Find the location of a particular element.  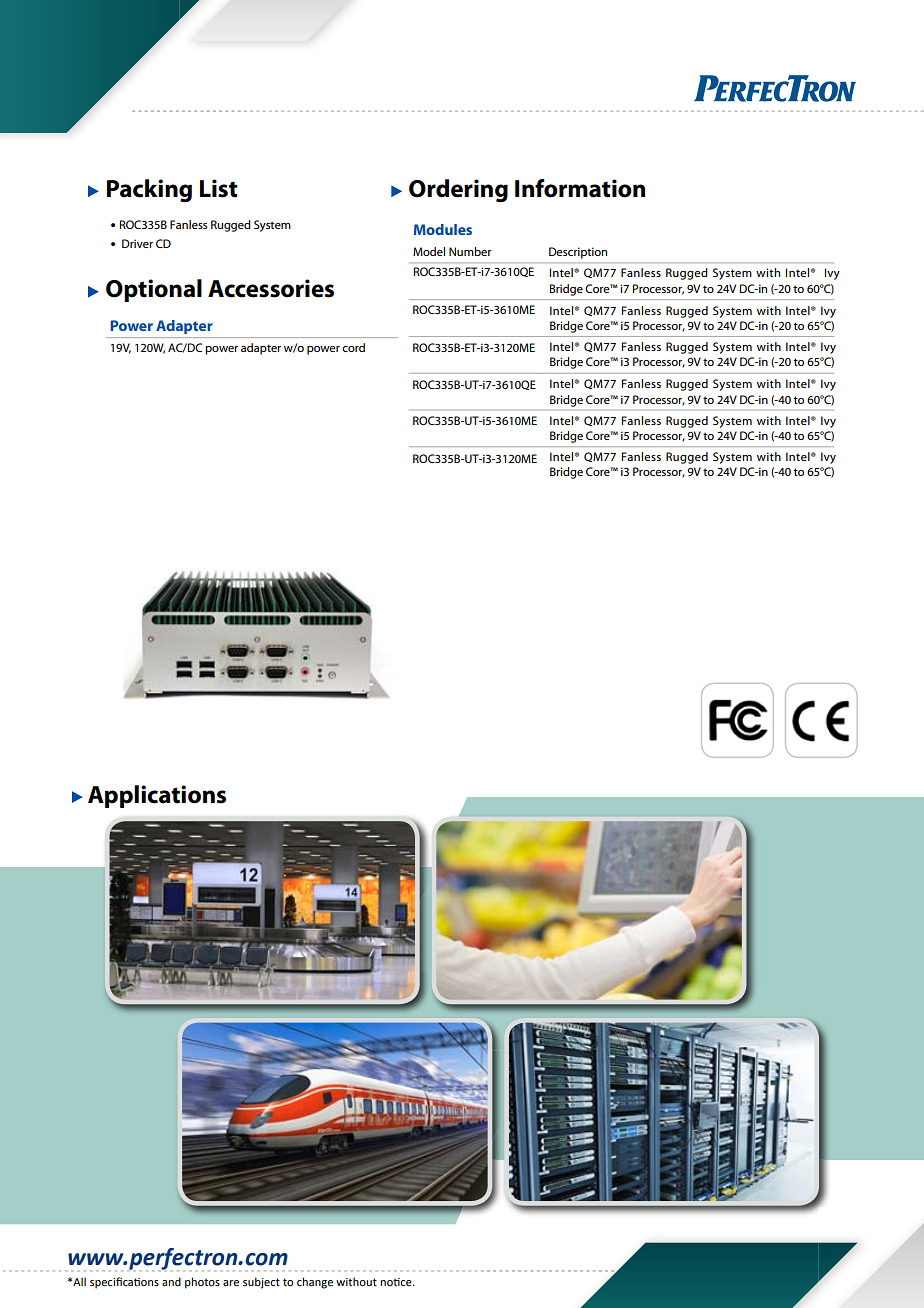

Description is located at coordinates (578, 253).
